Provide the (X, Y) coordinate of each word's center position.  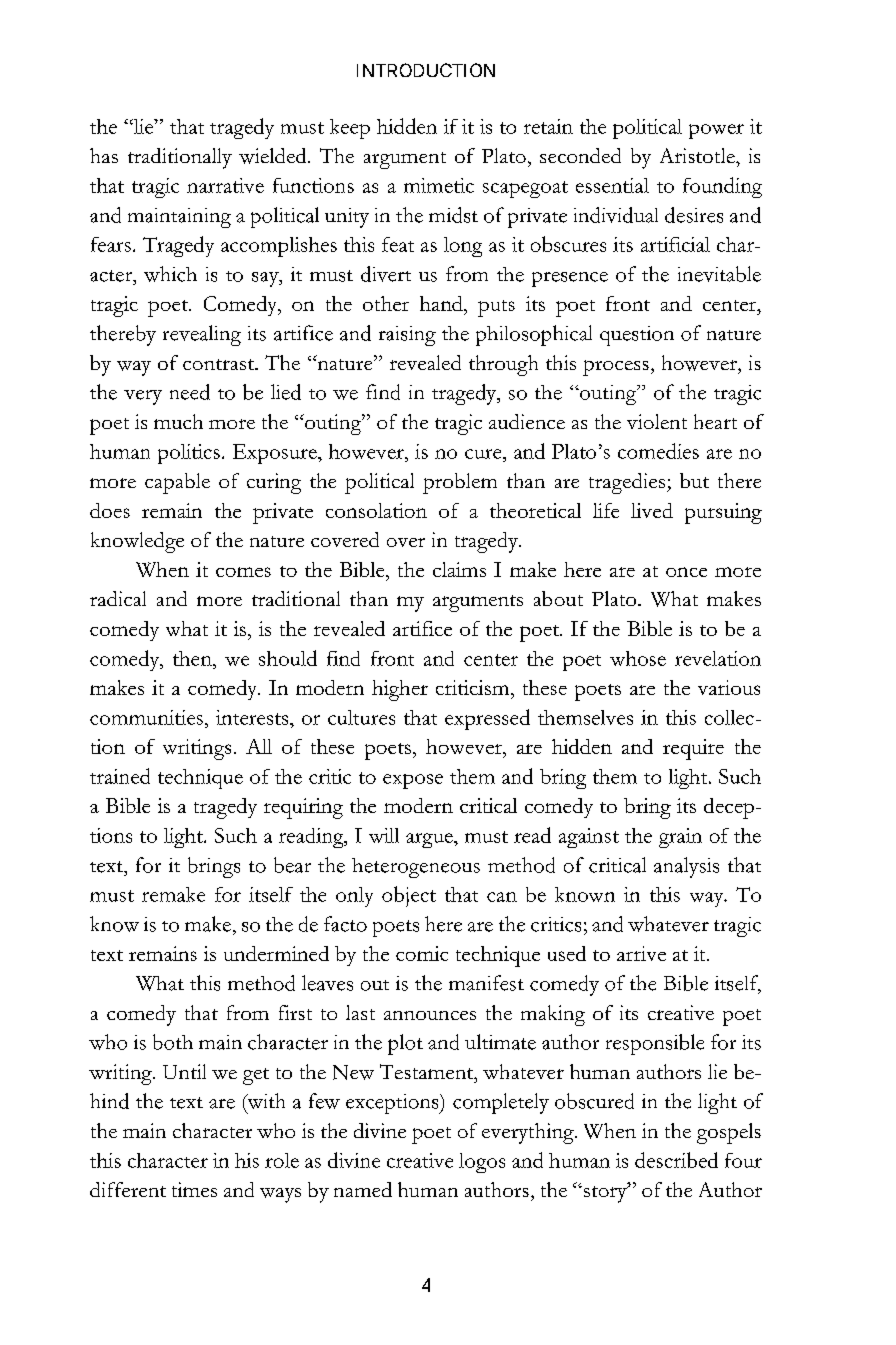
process (616, 368)
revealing (202, 335)
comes (243, 572)
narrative (225, 185)
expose (413, 781)
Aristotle (698, 155)
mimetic (439, 185)
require (693, 749)
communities (146, 717)
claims (459, 569)
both (173, 1042)
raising (407, 336)
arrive (641, 953)
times (194, 1189)
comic (422, 953)
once (686, 572)
